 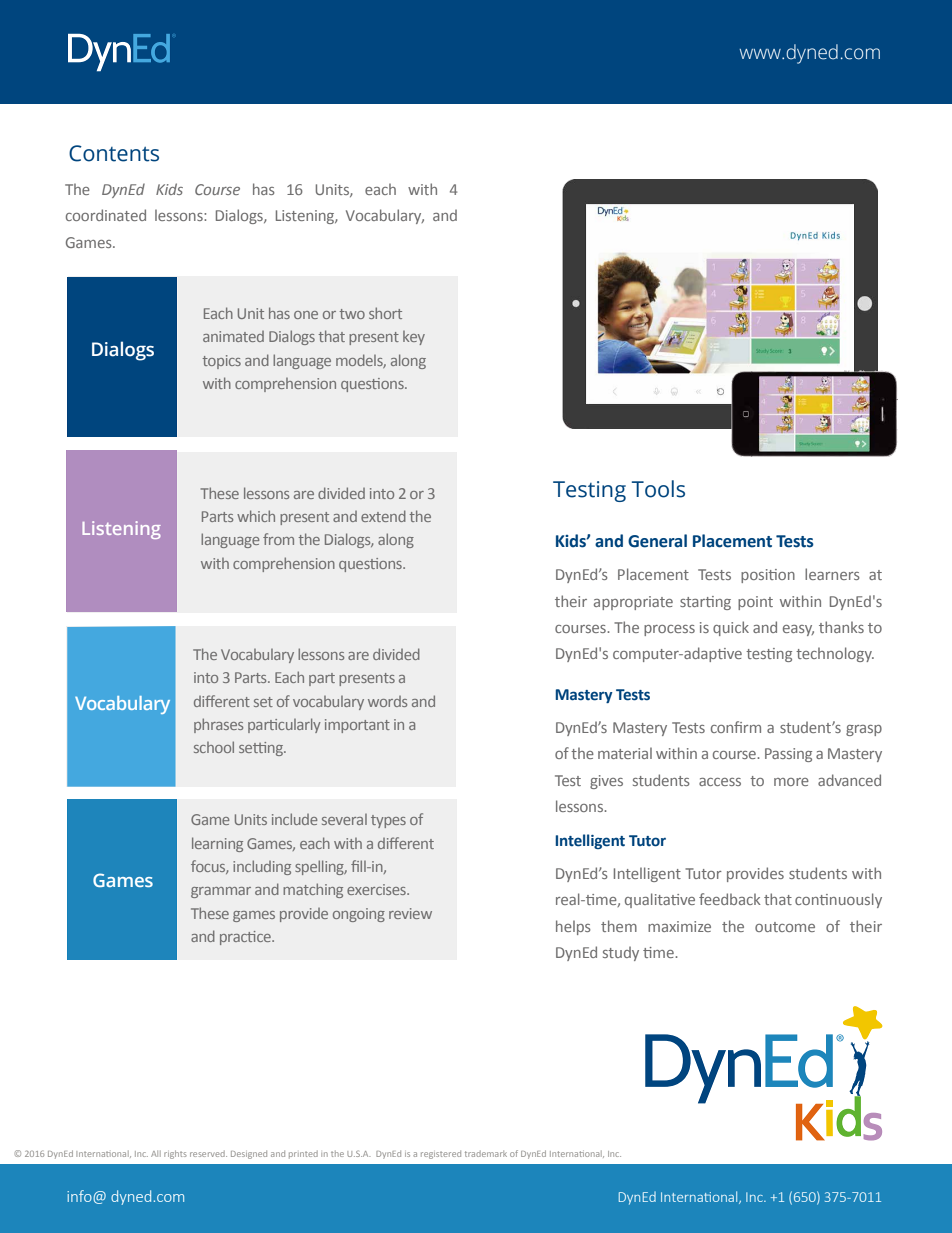 I want to click on more, so click(x=791, y=782).
